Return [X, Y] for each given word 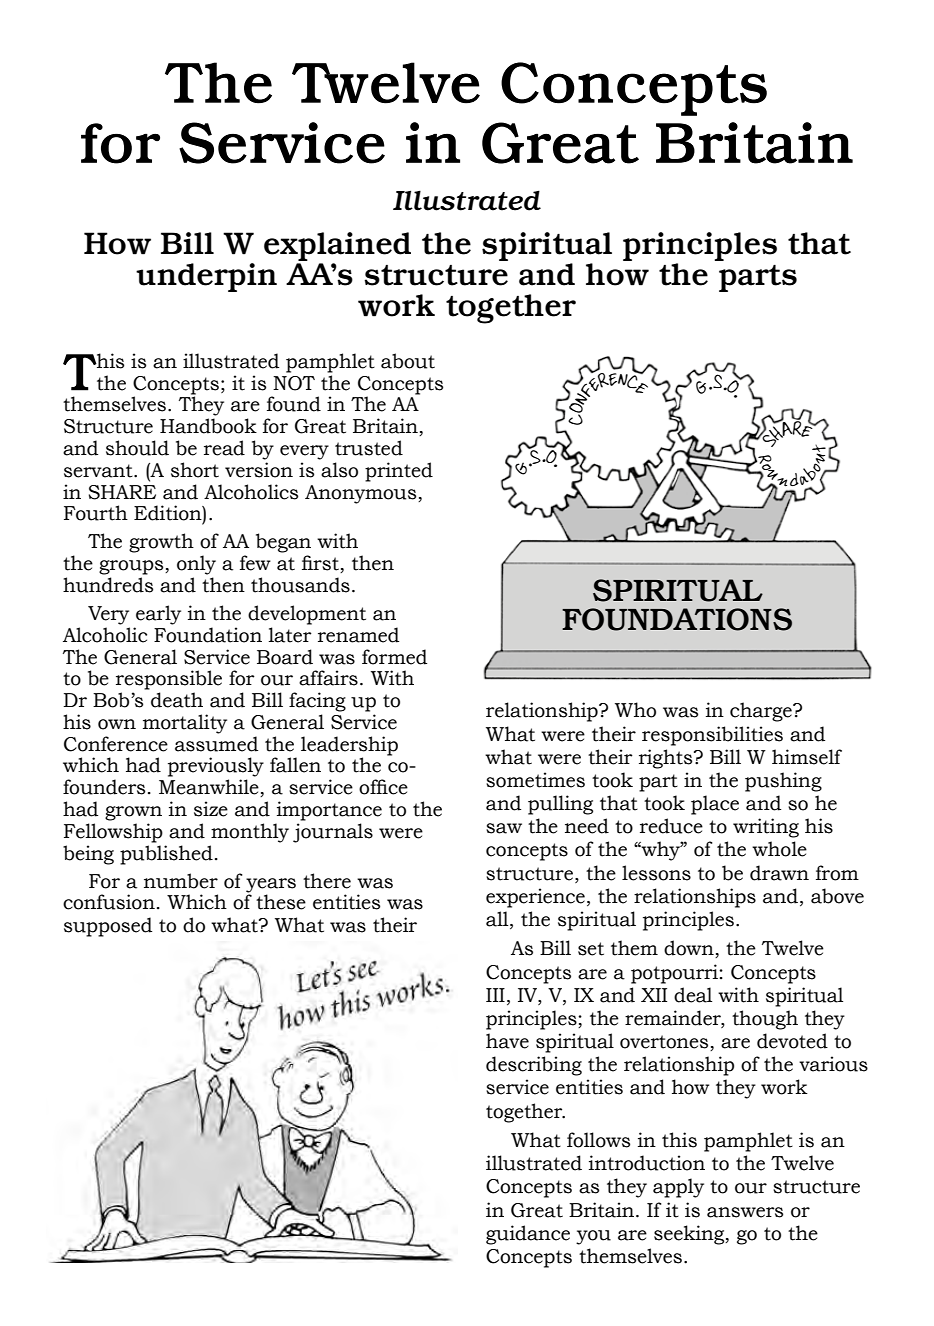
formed [394, 657]
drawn [779, 873]
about [408, 361]
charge [762, 712]
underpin [206, 277]
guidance [528, 1235]
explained [337, 246]
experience [535, 898]
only [196, 565]
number [181, 881]
